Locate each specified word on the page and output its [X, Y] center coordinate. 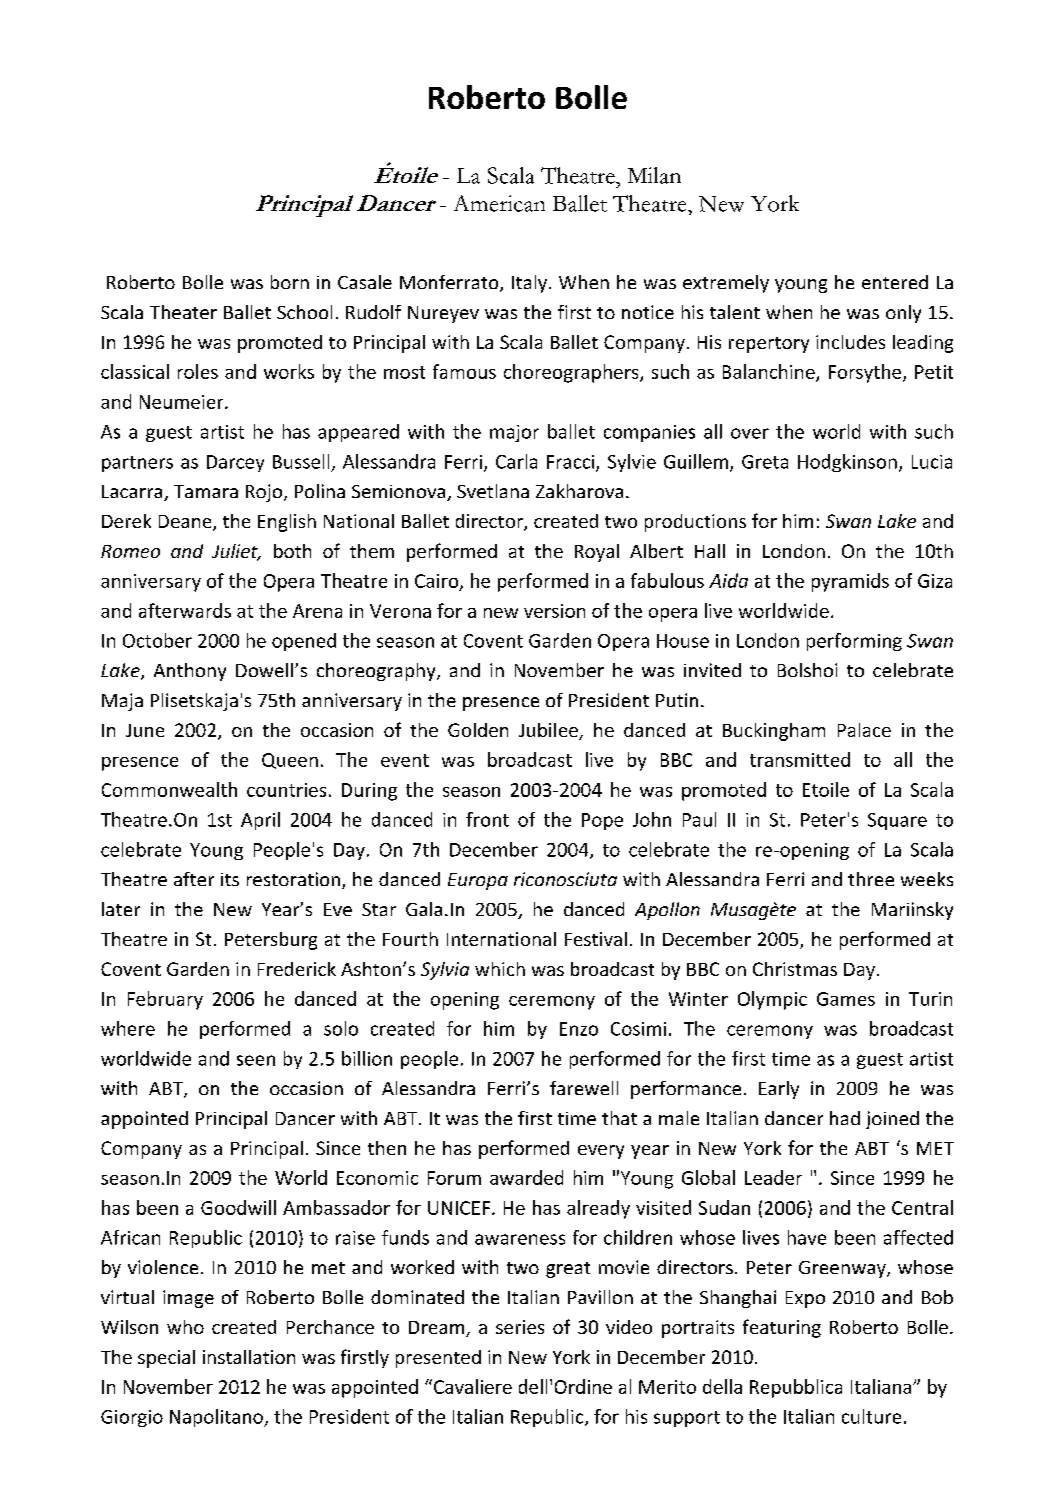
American [499, 203]
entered [895, 282]
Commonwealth [169, 789]
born [290, 282]
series [520, 1327]
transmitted [800, 759]
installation [249, 1357]
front [487, 819]
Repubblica [796, 1388]
